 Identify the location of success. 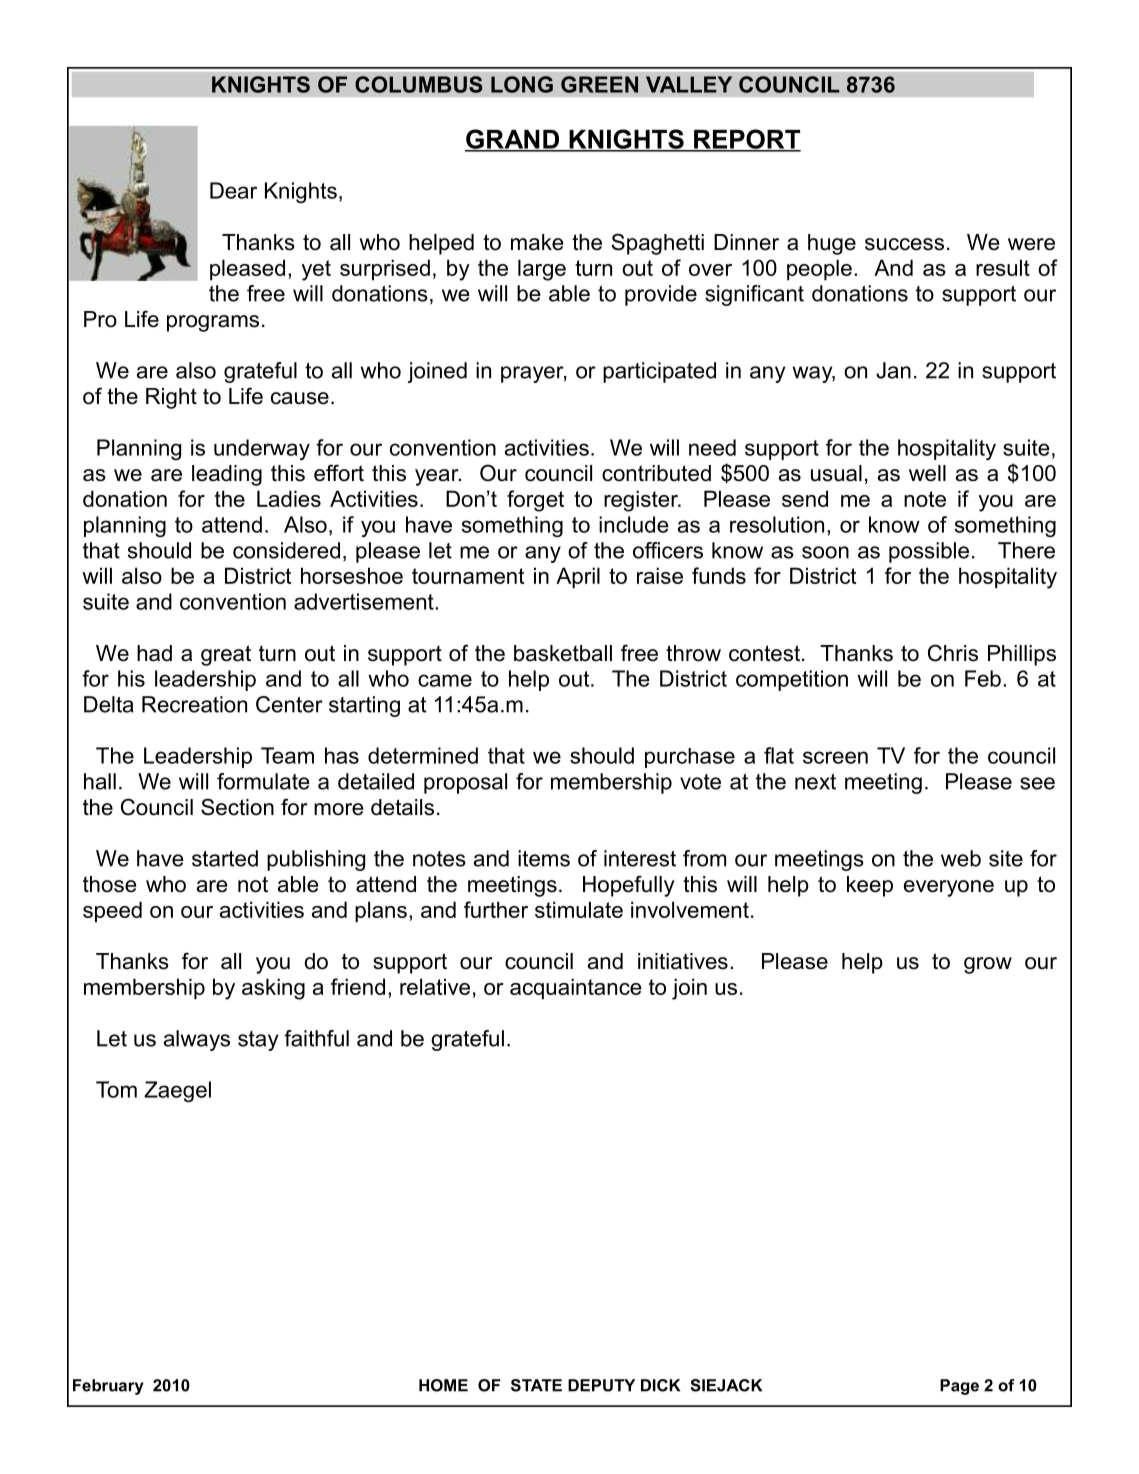
(904, 244).
